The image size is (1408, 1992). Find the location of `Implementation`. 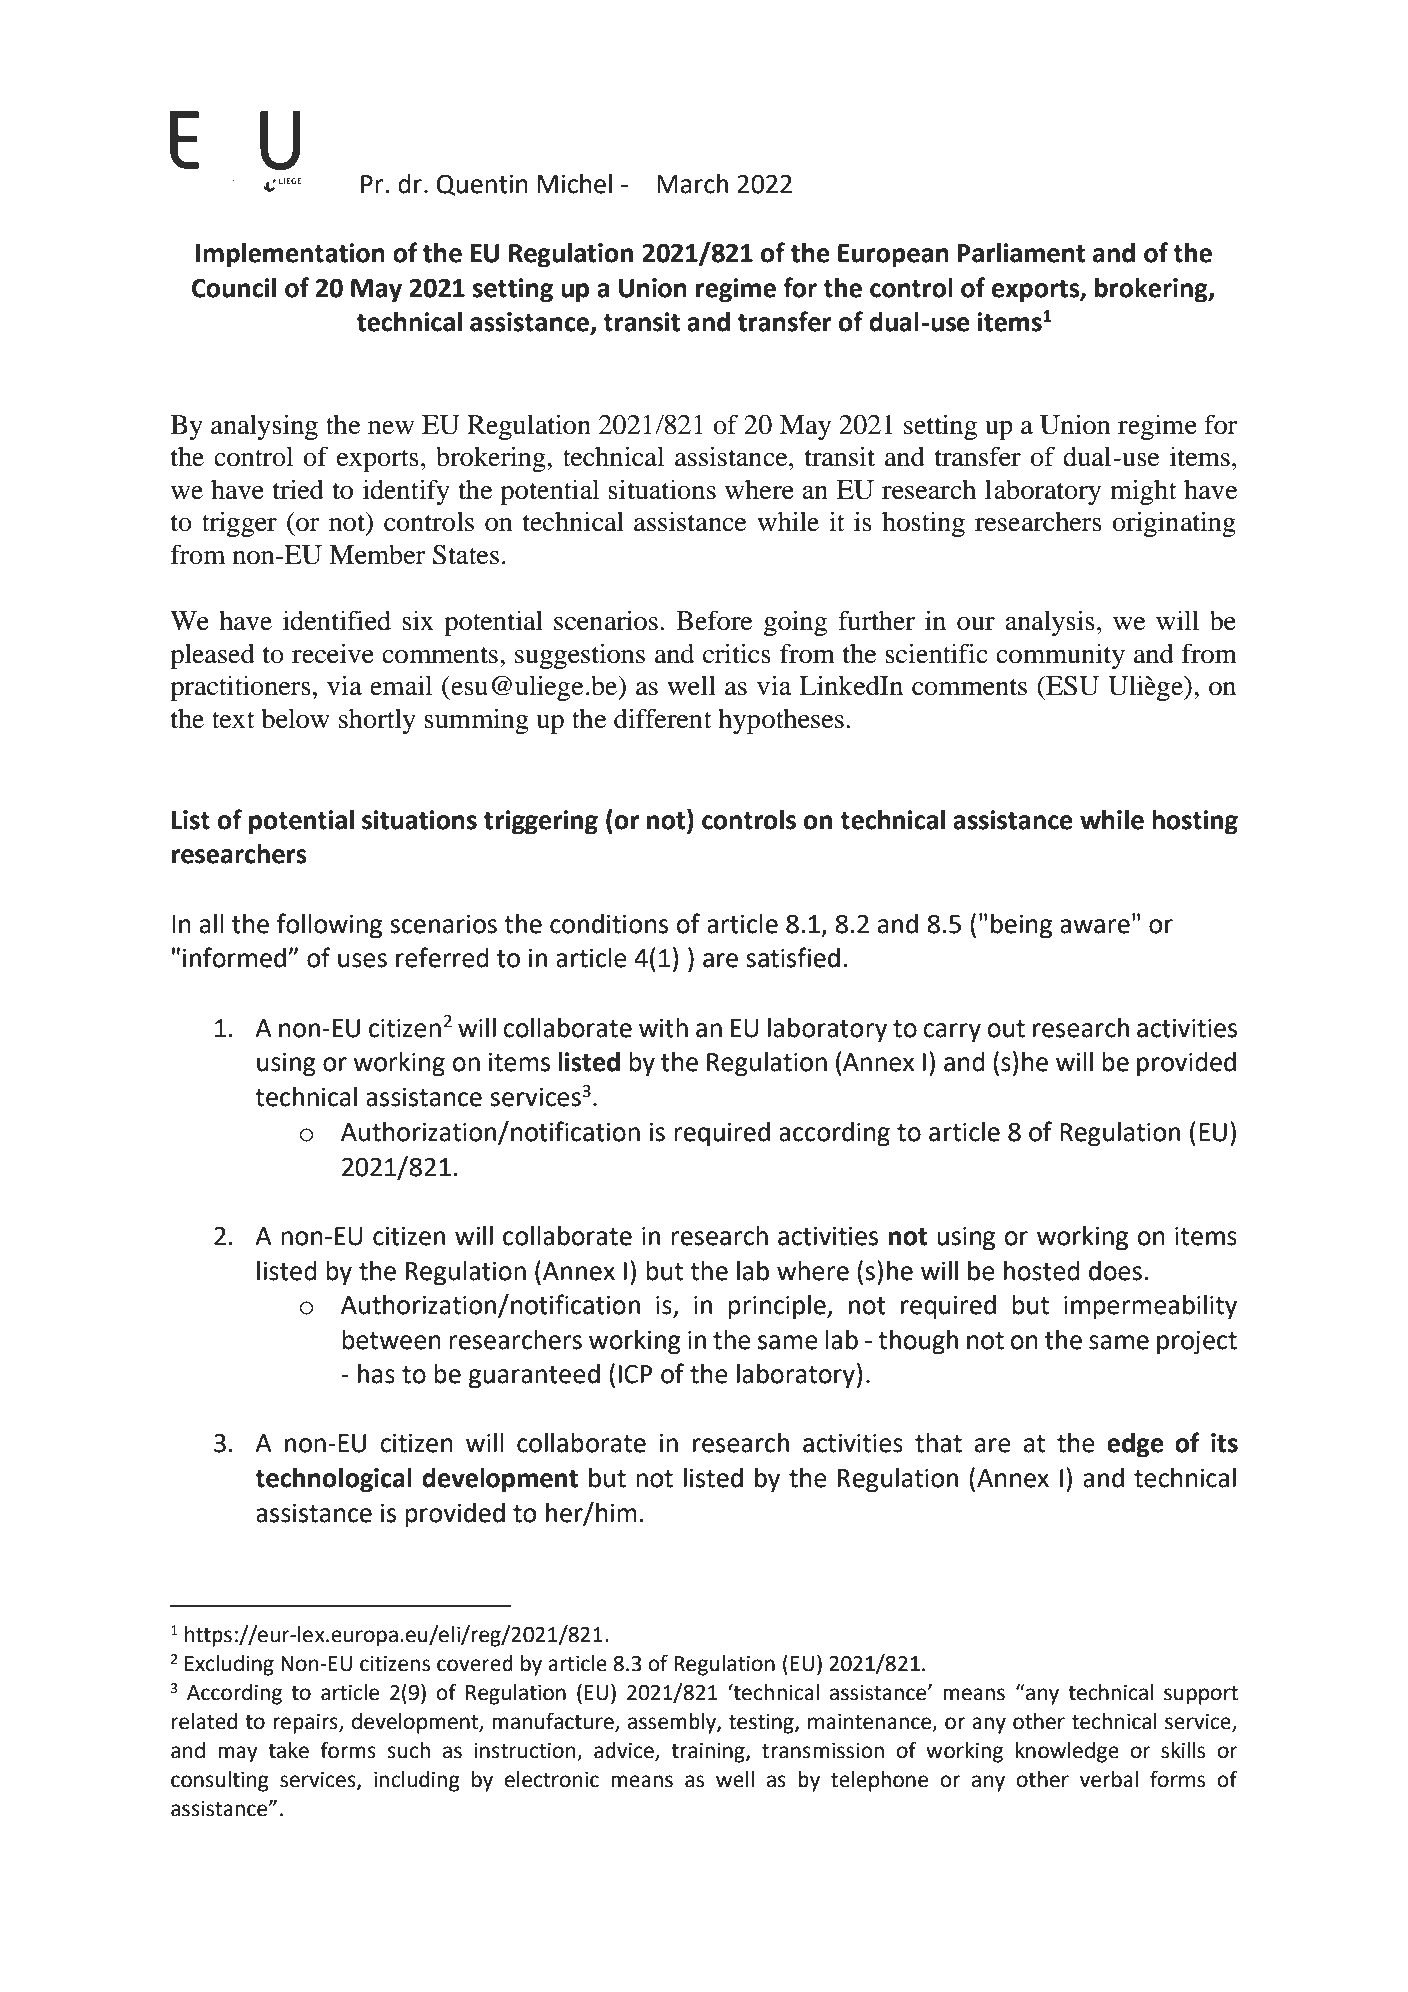

Implementation is located at coordinates (290, 255).
